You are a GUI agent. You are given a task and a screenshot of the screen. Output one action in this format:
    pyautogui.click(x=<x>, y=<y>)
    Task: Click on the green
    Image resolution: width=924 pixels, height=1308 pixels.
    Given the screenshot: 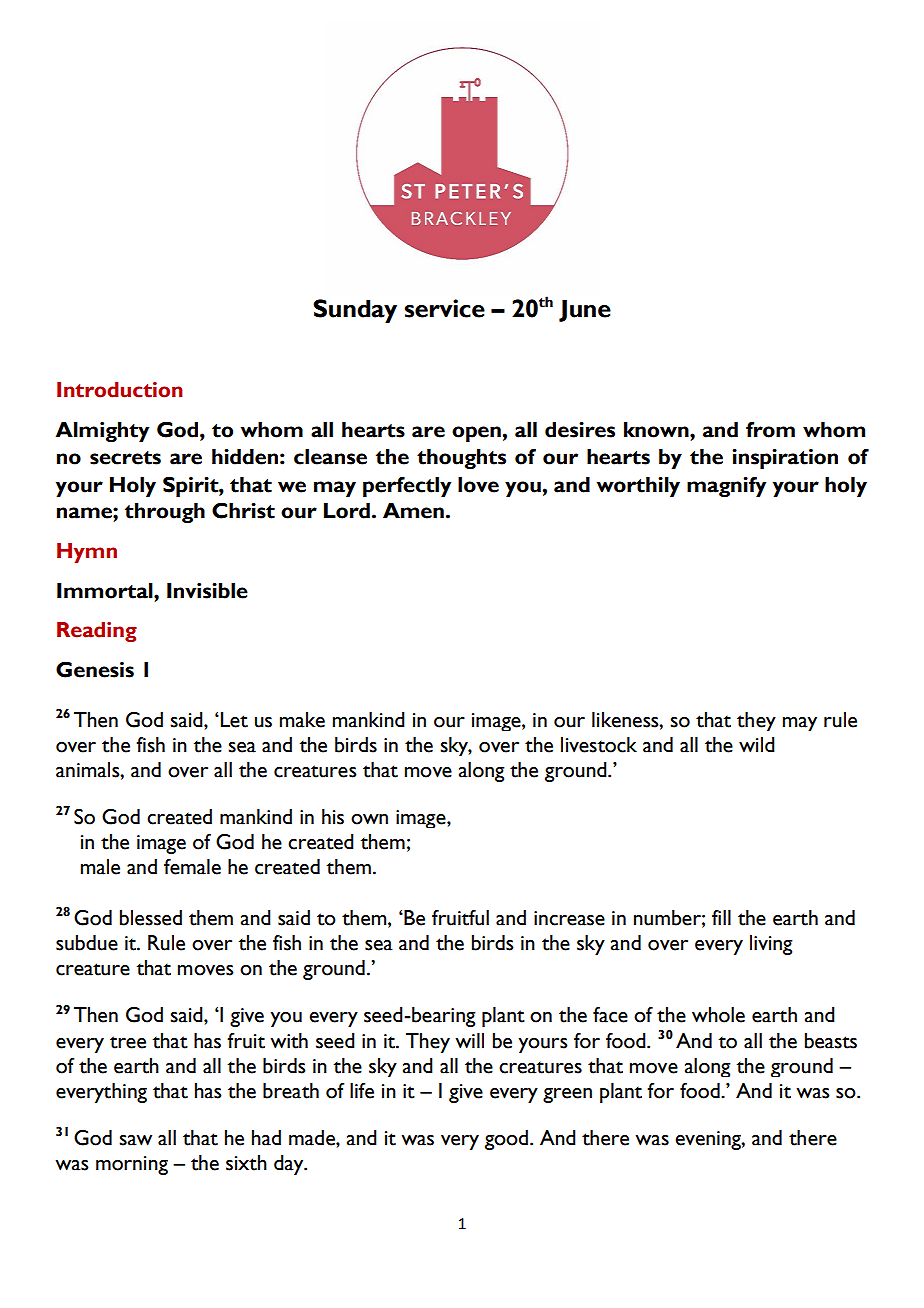 What is the action you would take?
    pyautogui.click(x=567, y=1095)
